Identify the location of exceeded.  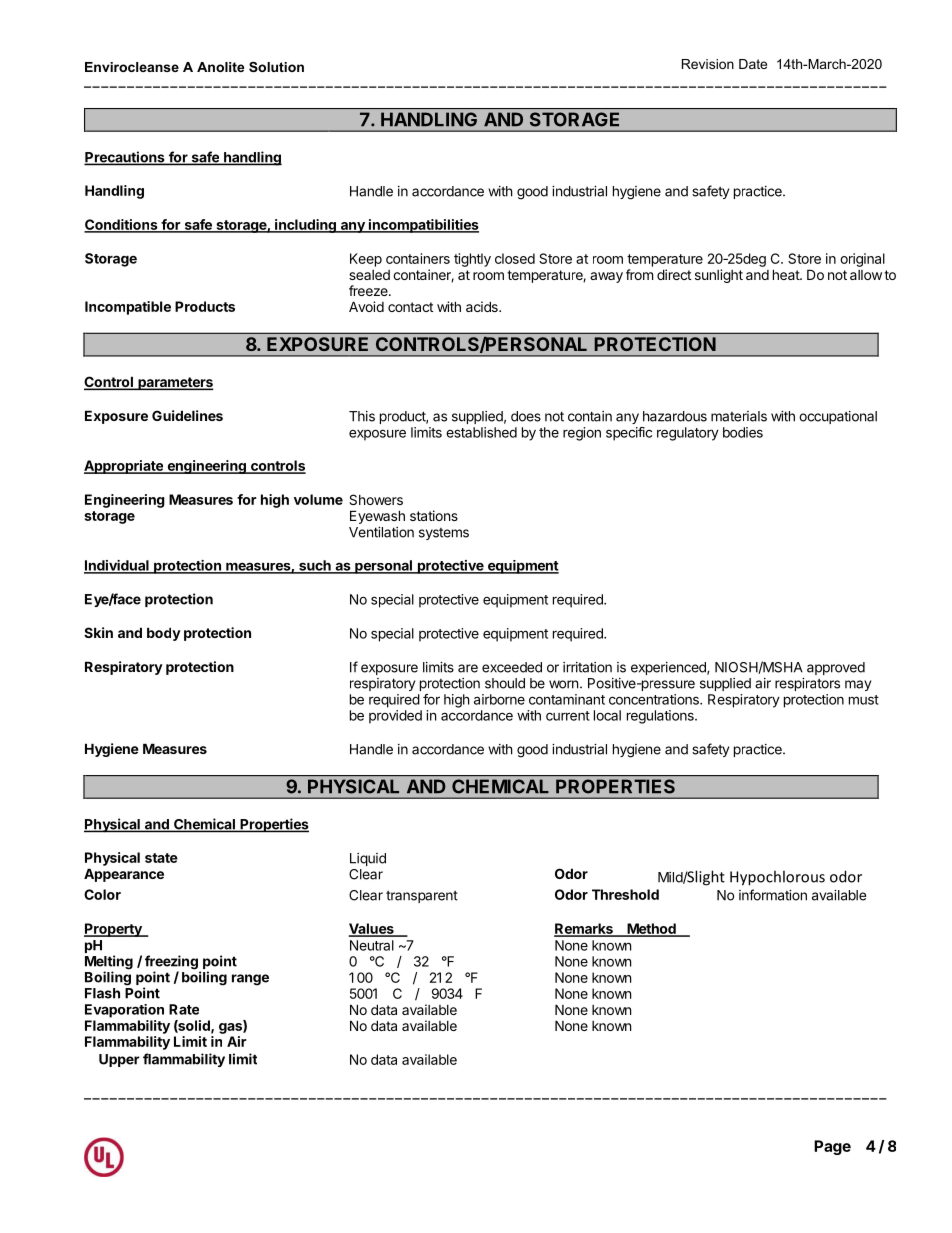
(512, 667).
